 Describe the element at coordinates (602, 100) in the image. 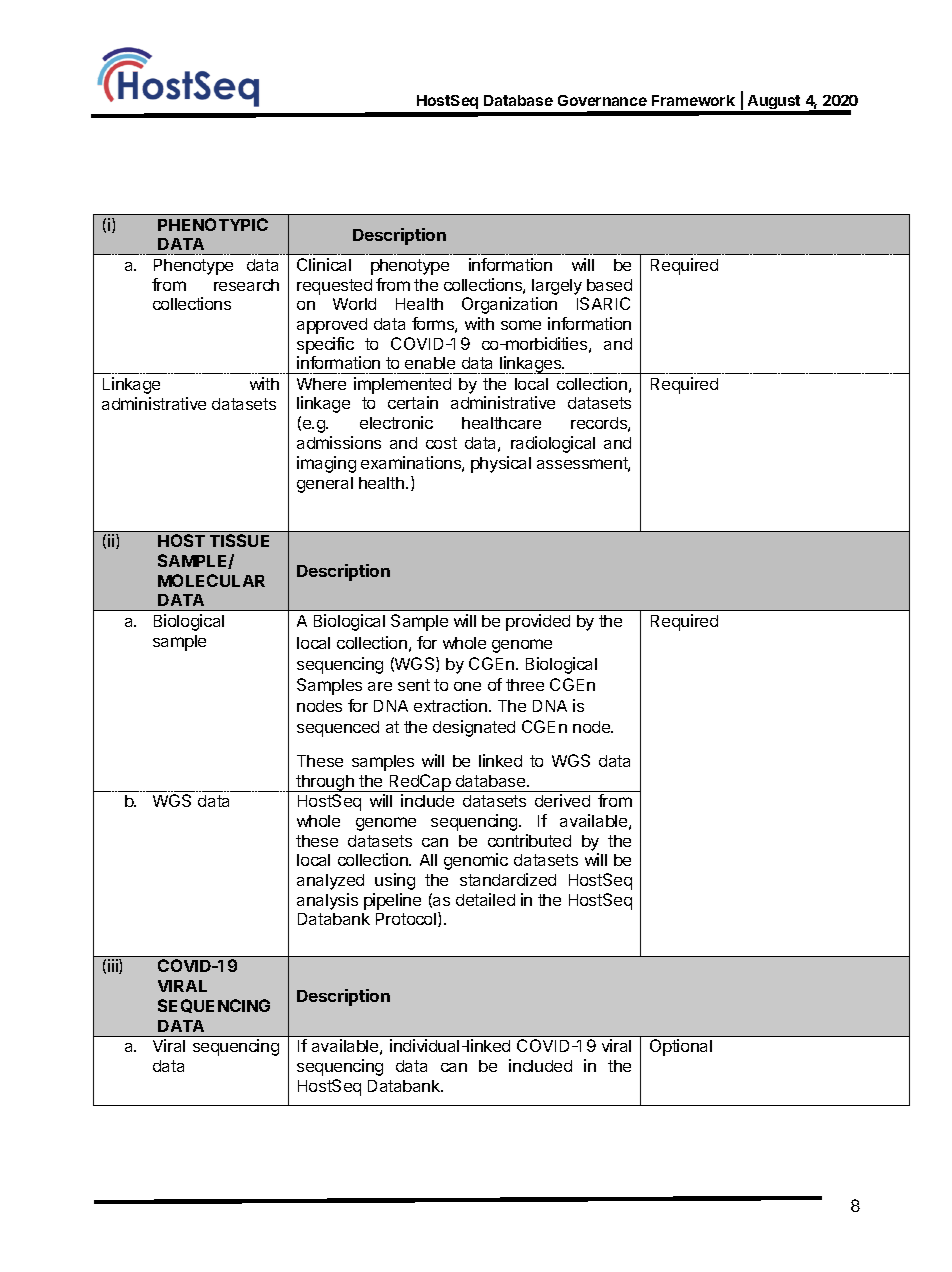

I see `Governance` at that location.
